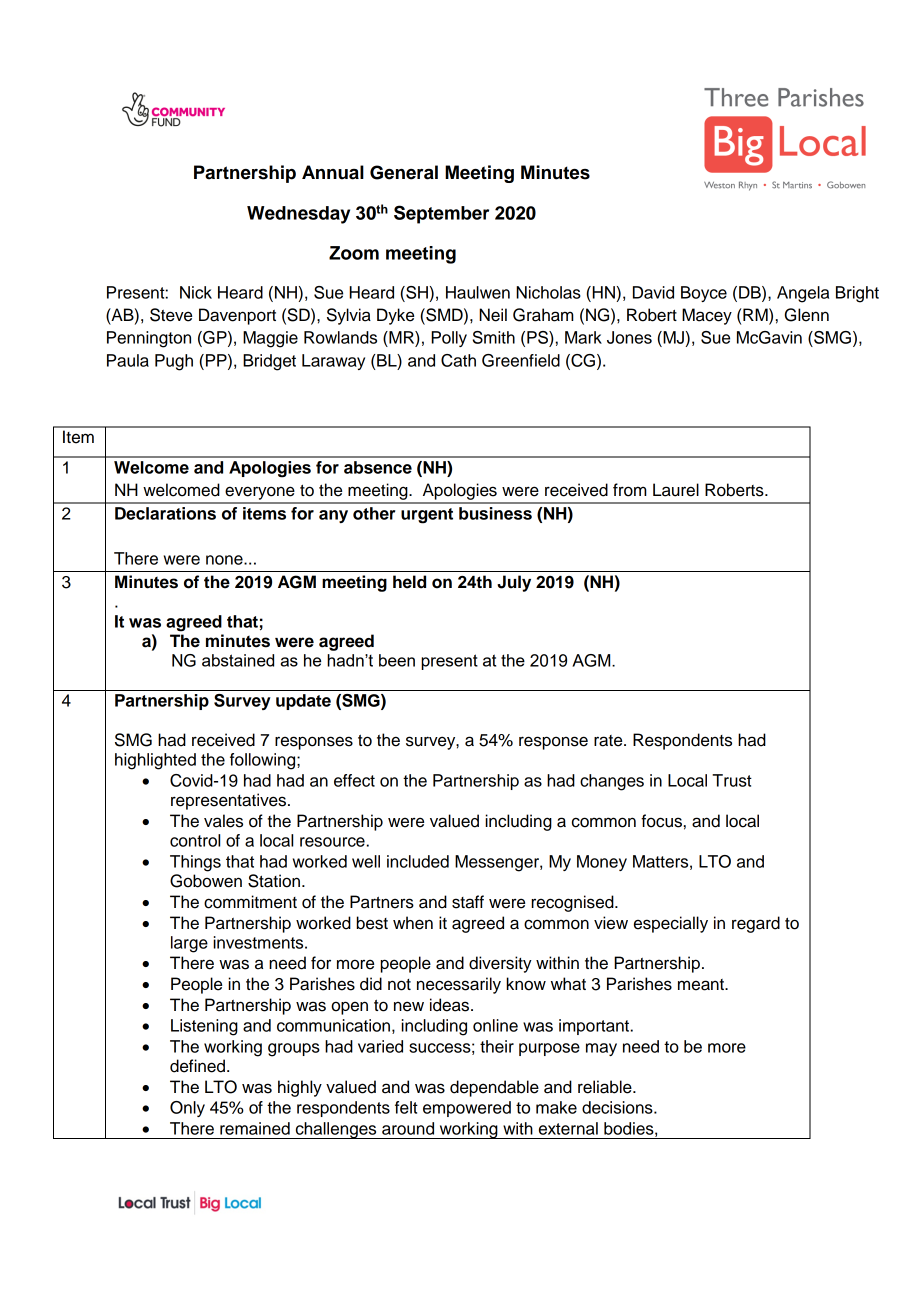 The width and height of the image is (924, 1308). What do you see at coordinates (803, 294) in the image?
I see `Angela` at bounding box center [803, 294].
